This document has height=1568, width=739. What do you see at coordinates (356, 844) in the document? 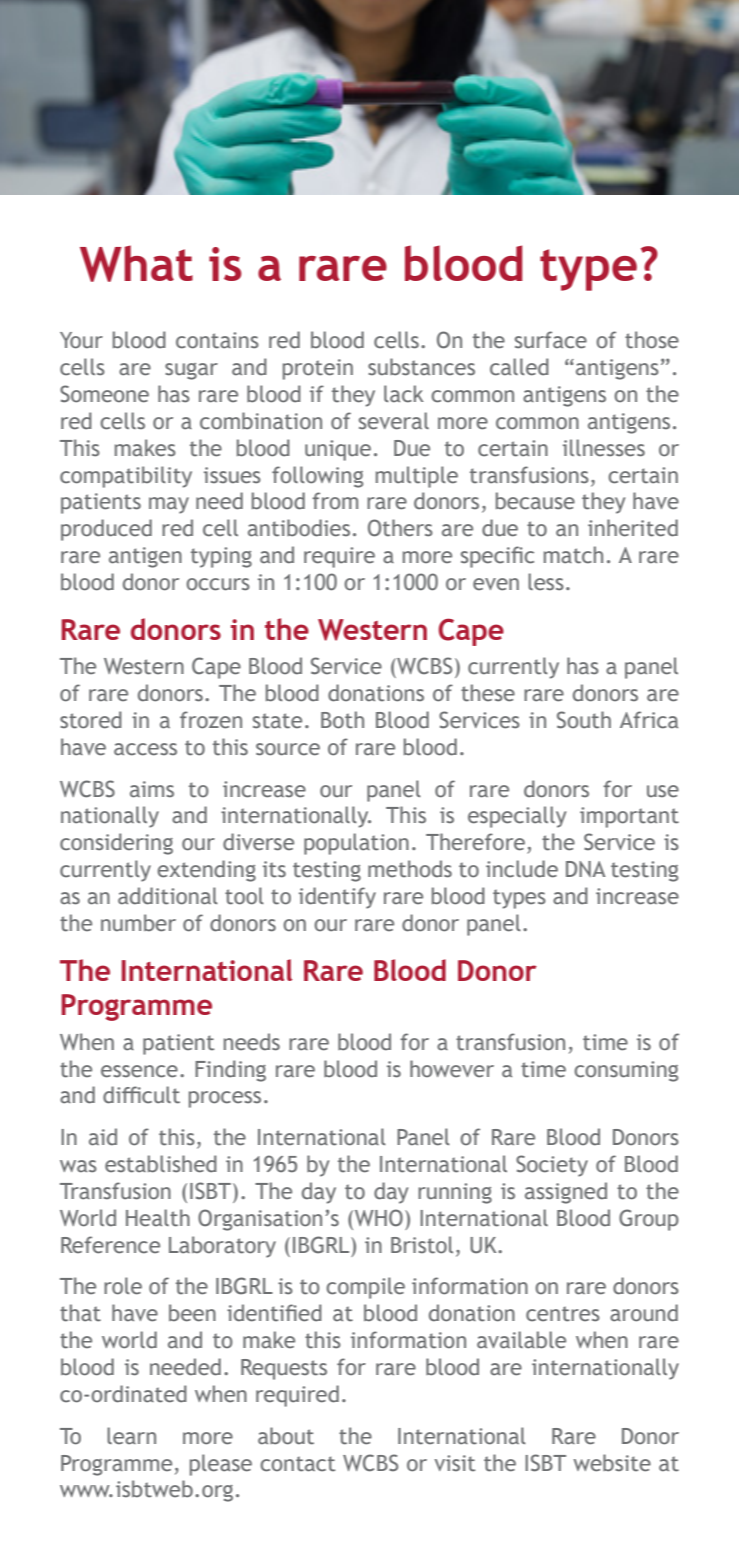
I see `population` at bounding box center [356, 844].
